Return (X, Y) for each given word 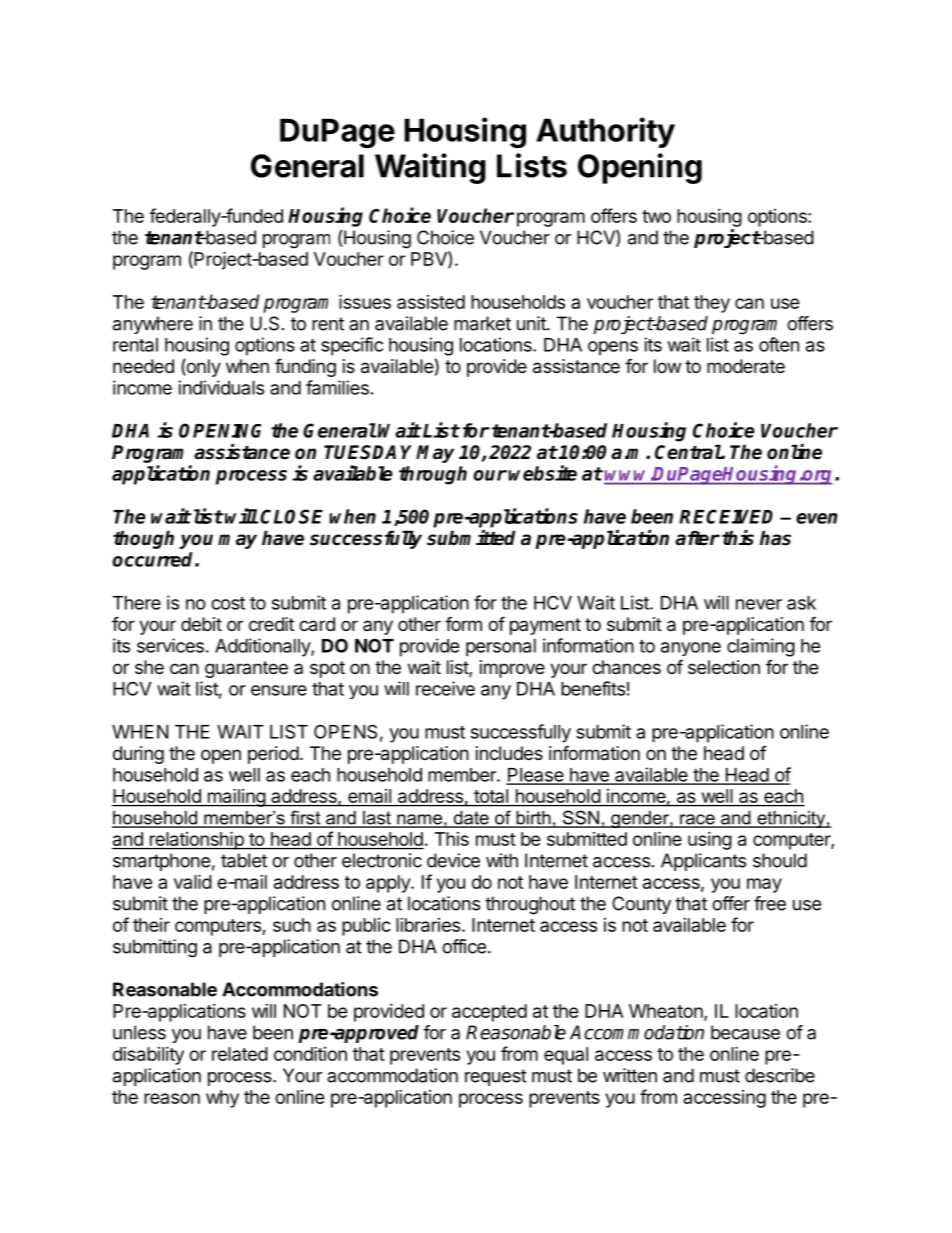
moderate (746, 366)
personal (501, 648)
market (482, 323)
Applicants (703, 862)
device (453, 860)
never (759, 604)
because (745, 1032)
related (240, 1054)
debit (201, 624)
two (656, 216)
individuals (221, 387)
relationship (196, 840)
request (496, 1077)
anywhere (153, 325)
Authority (605, 132)
